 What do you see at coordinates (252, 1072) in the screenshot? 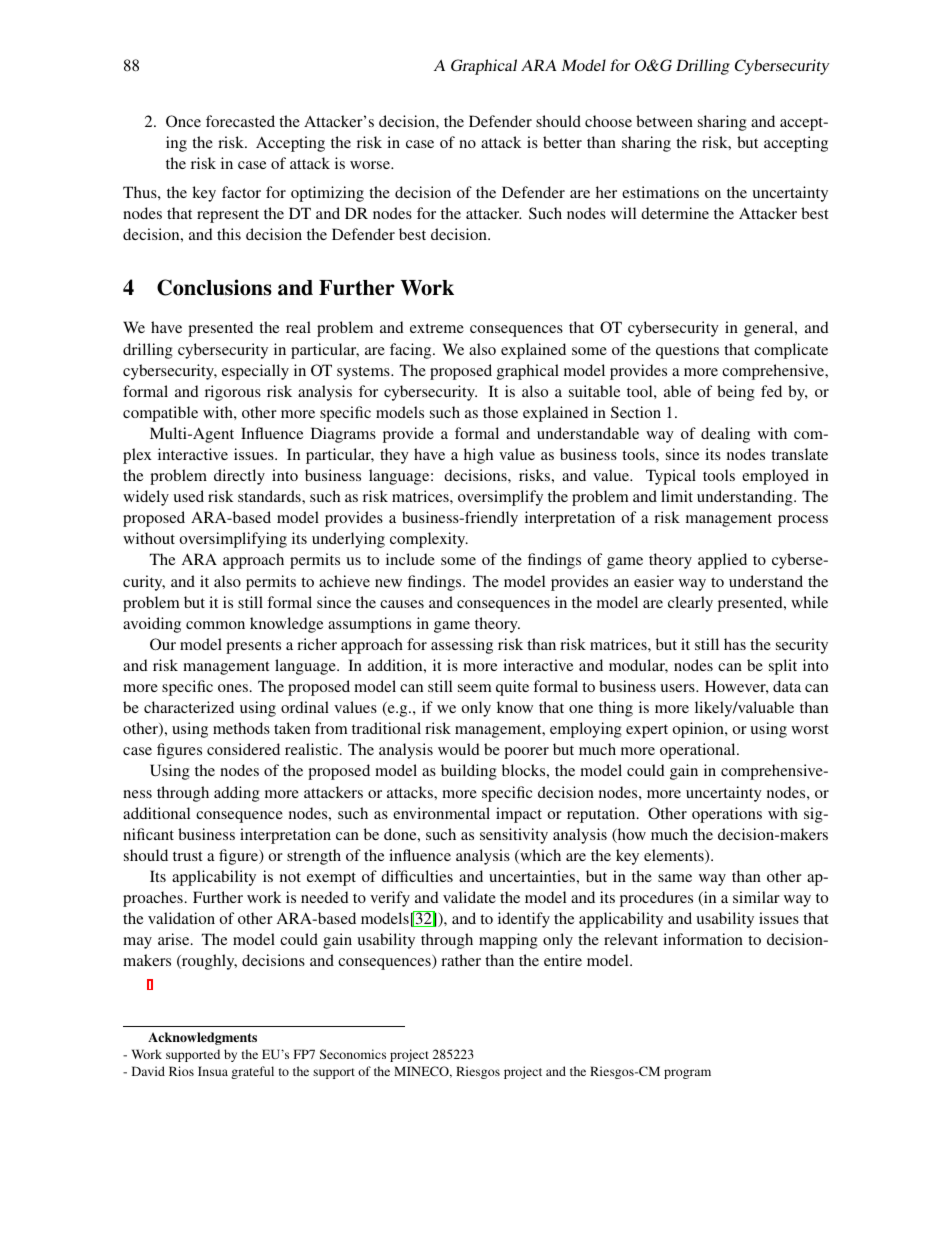
I see `grateful` at bounding box center [252, 1072].
